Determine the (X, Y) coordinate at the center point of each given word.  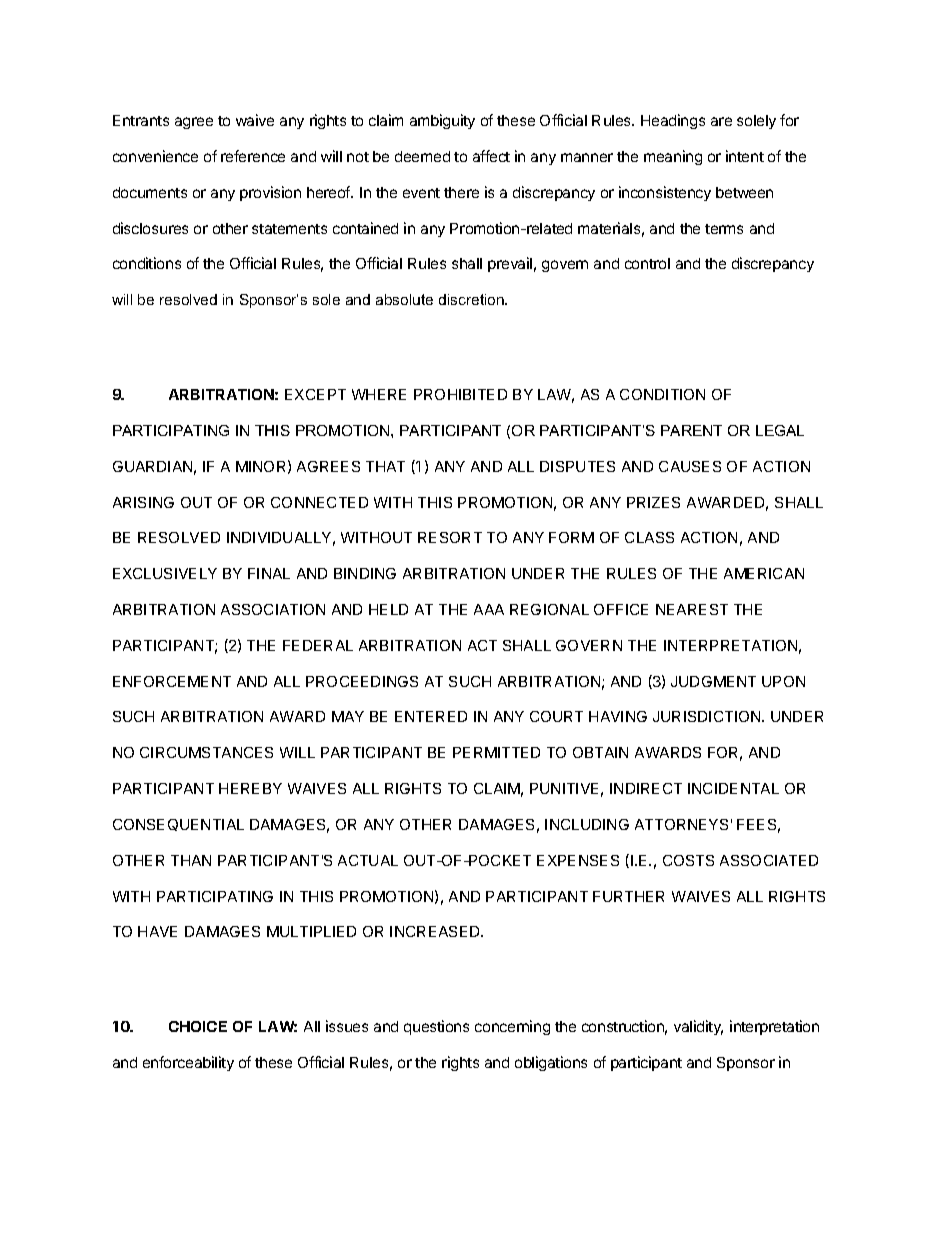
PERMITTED (496, 752)
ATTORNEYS (681, 824)
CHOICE (198, 1026)
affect (491, 156)
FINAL (269, 573)
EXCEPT (315, 394)
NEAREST (692, 609)
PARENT (691, 430)
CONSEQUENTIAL (178, 825)
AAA (489, 609)
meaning (673, 157)
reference (253, 156)
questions (436, 1027)
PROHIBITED (460, 394)
